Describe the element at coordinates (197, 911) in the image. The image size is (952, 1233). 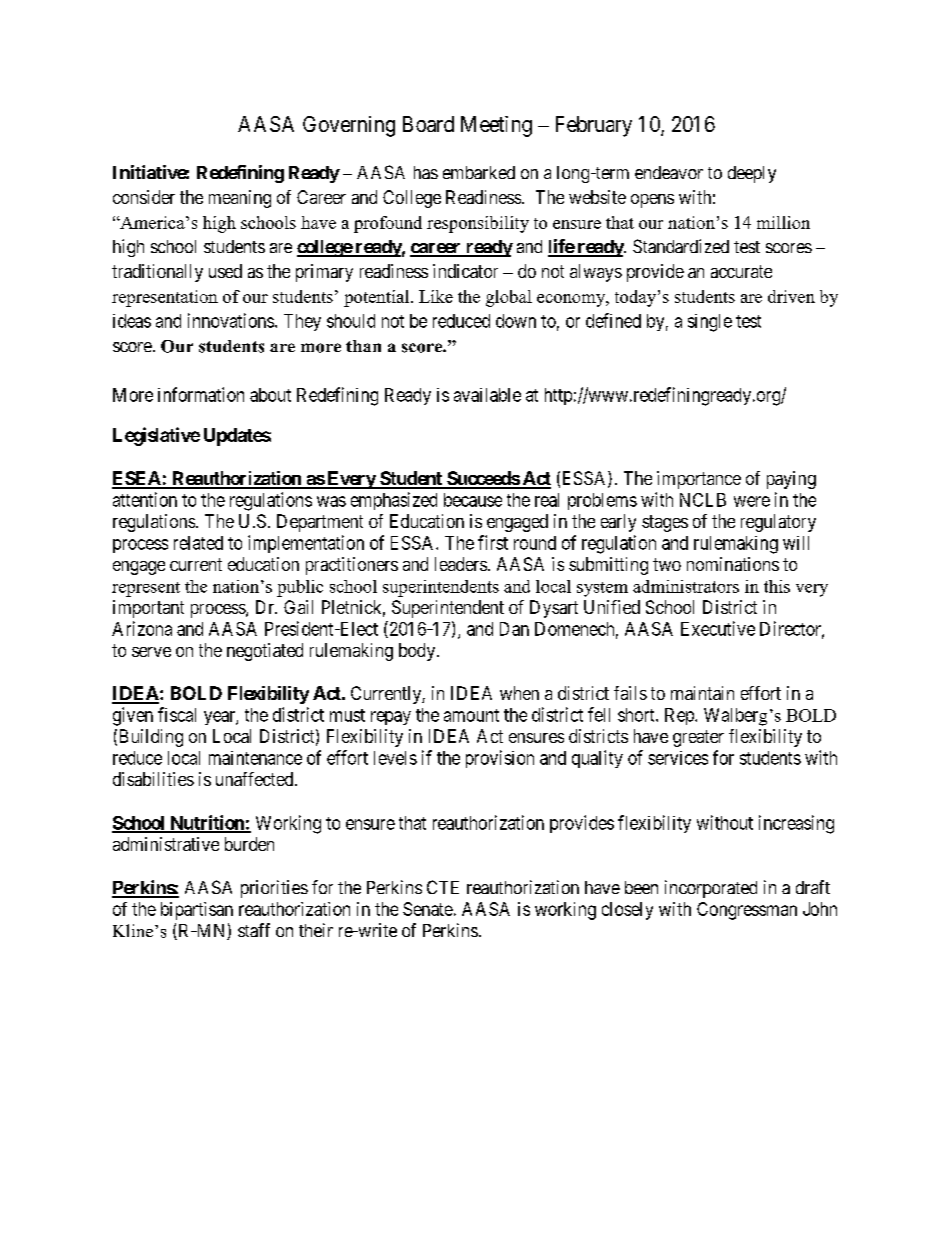
I see `bipartisan` at that location.
